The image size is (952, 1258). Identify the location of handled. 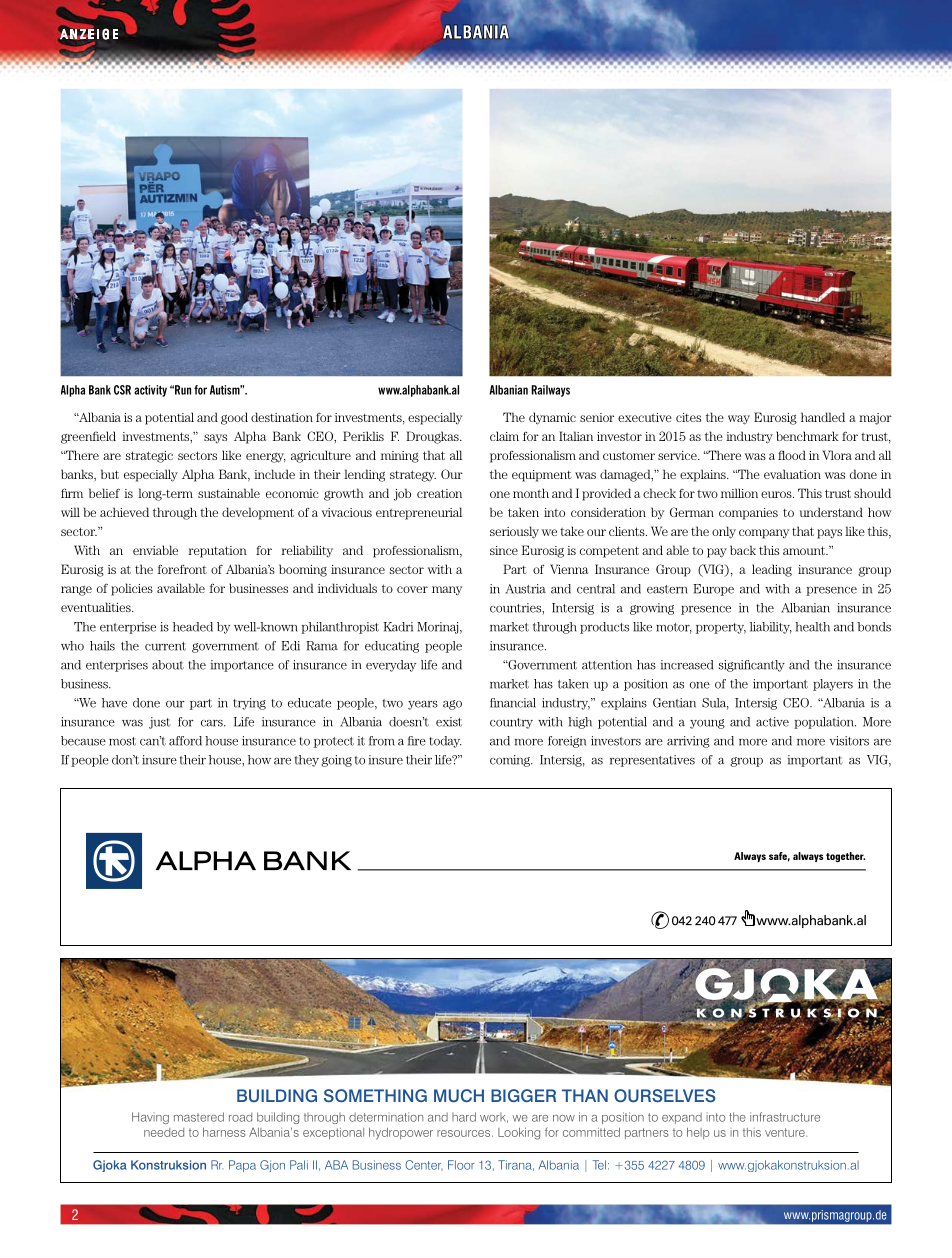
(823, 417).
